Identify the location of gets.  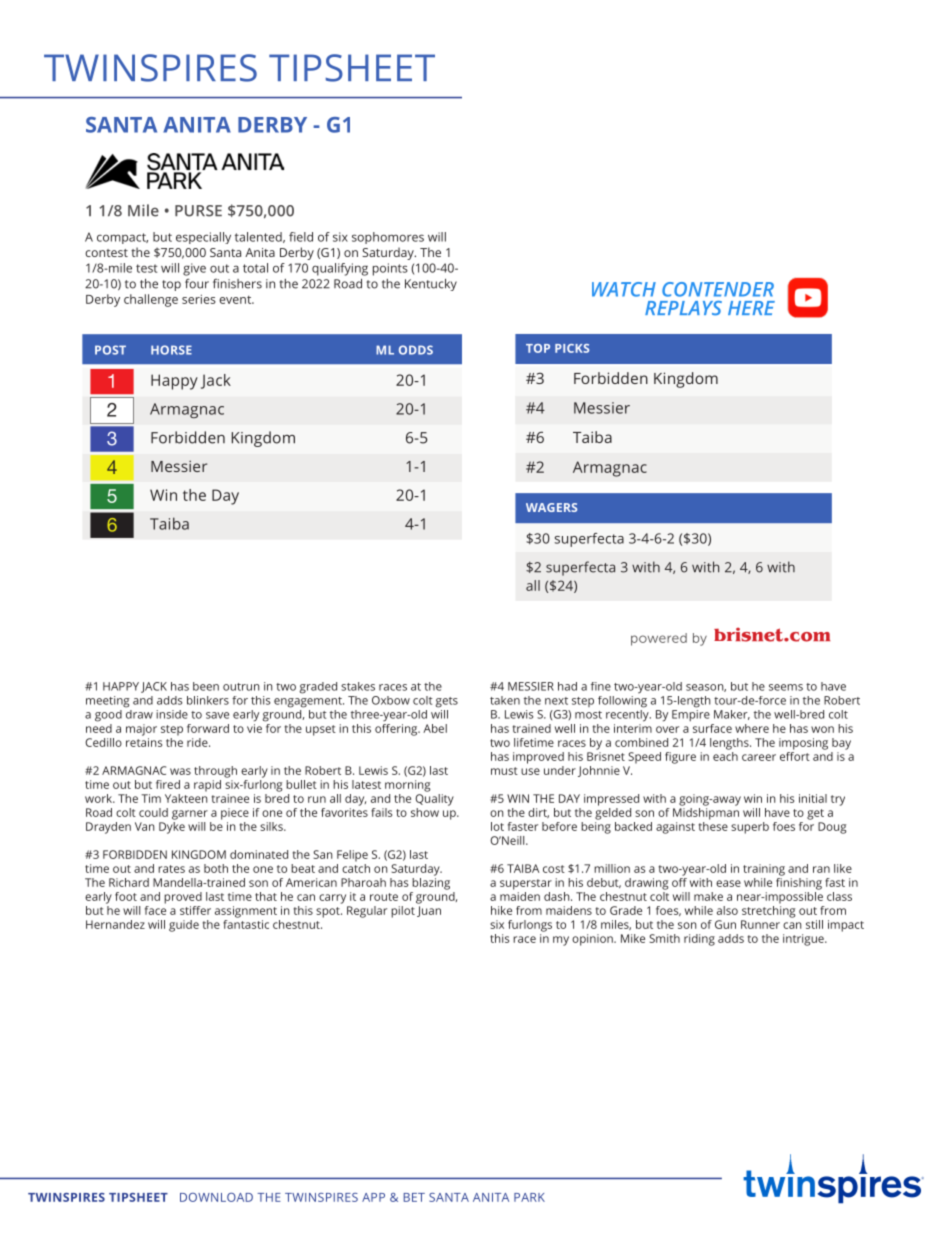
(446, 702).
